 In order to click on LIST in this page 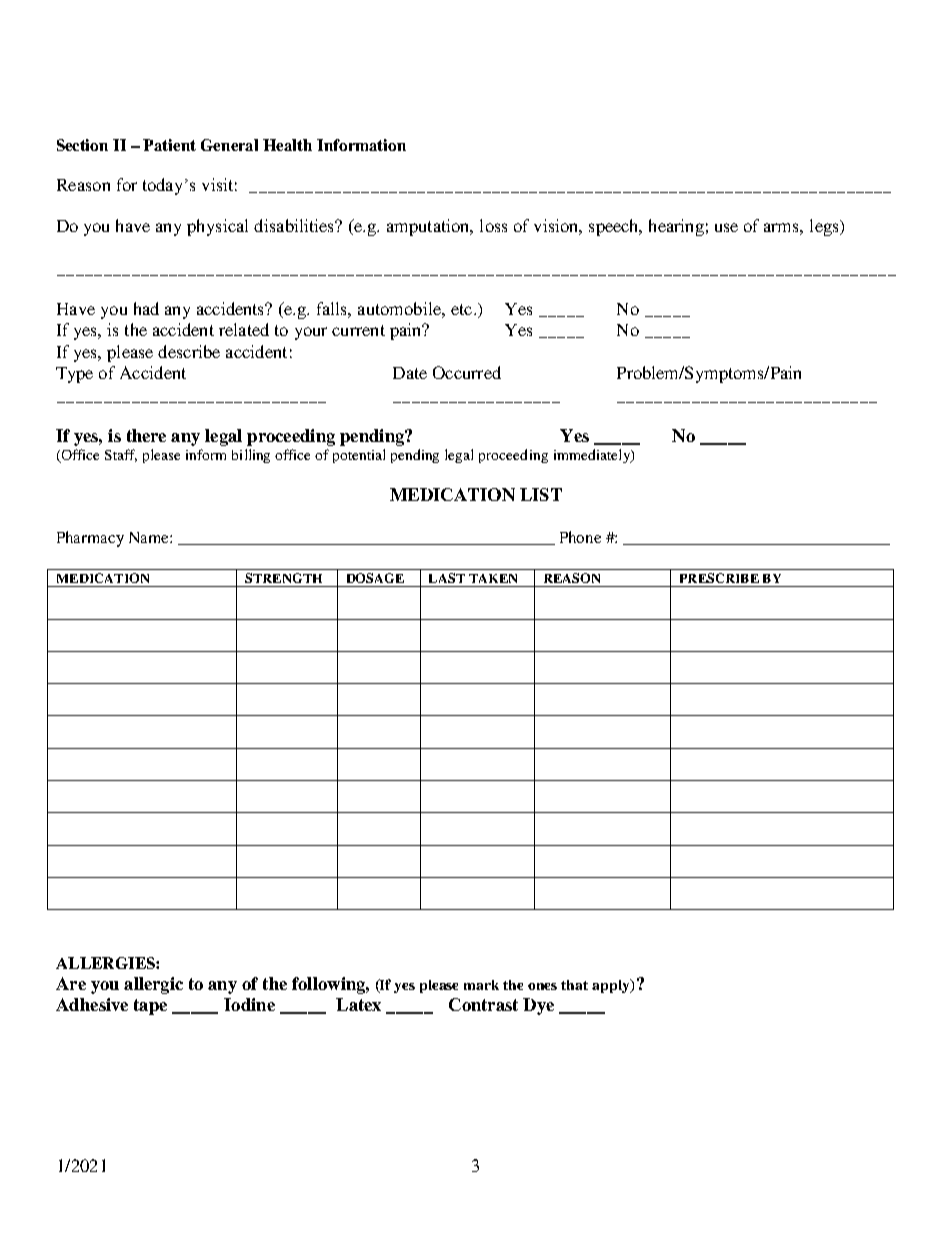, I will do `click(541, 494)`.
